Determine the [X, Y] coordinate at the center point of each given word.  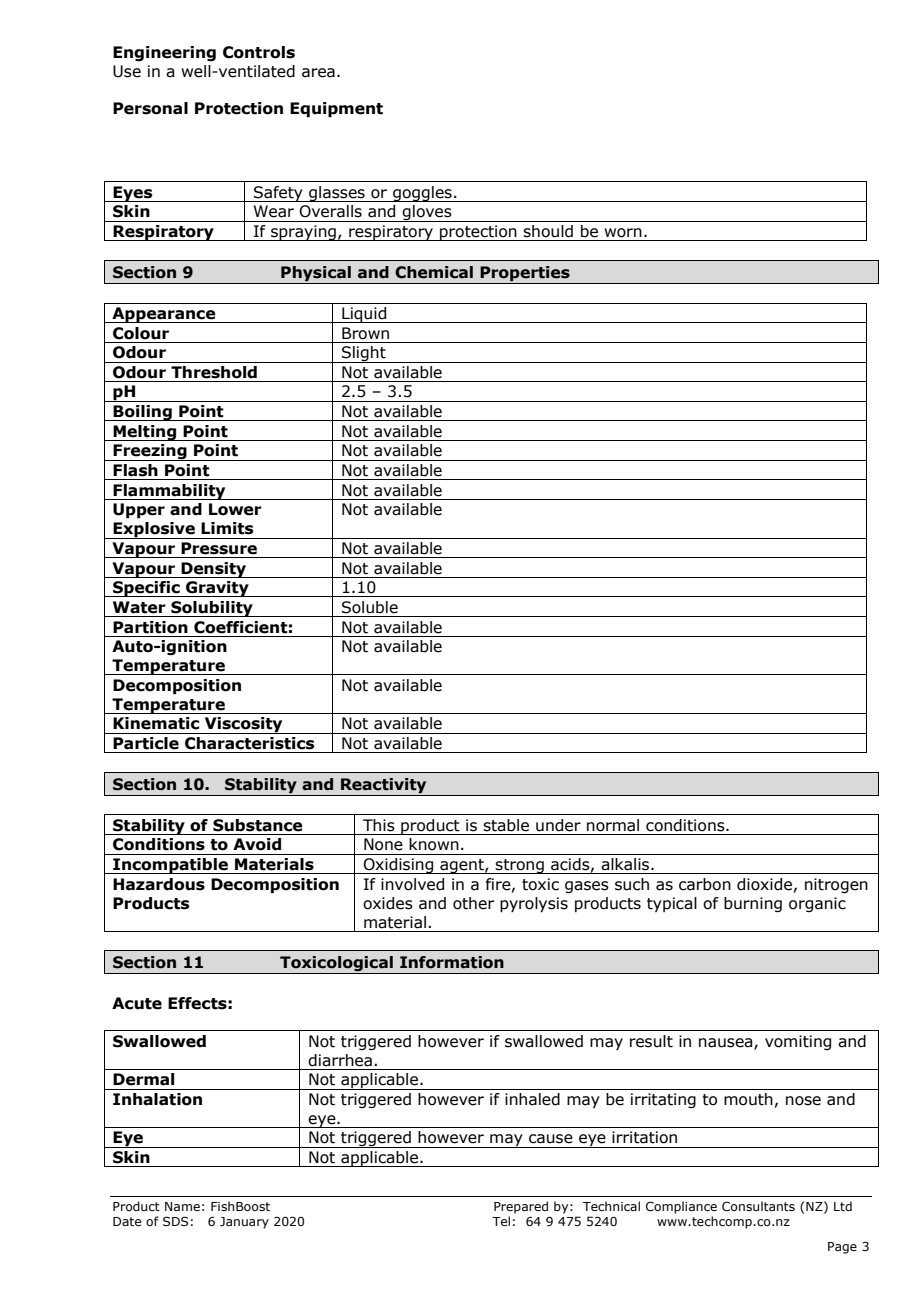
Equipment [336, 110]
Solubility [212, 609]
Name [182, 1206]
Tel [501, 1221]
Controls [259, 52]
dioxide [764, 884]
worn [623, 233]
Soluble [370, 607]
